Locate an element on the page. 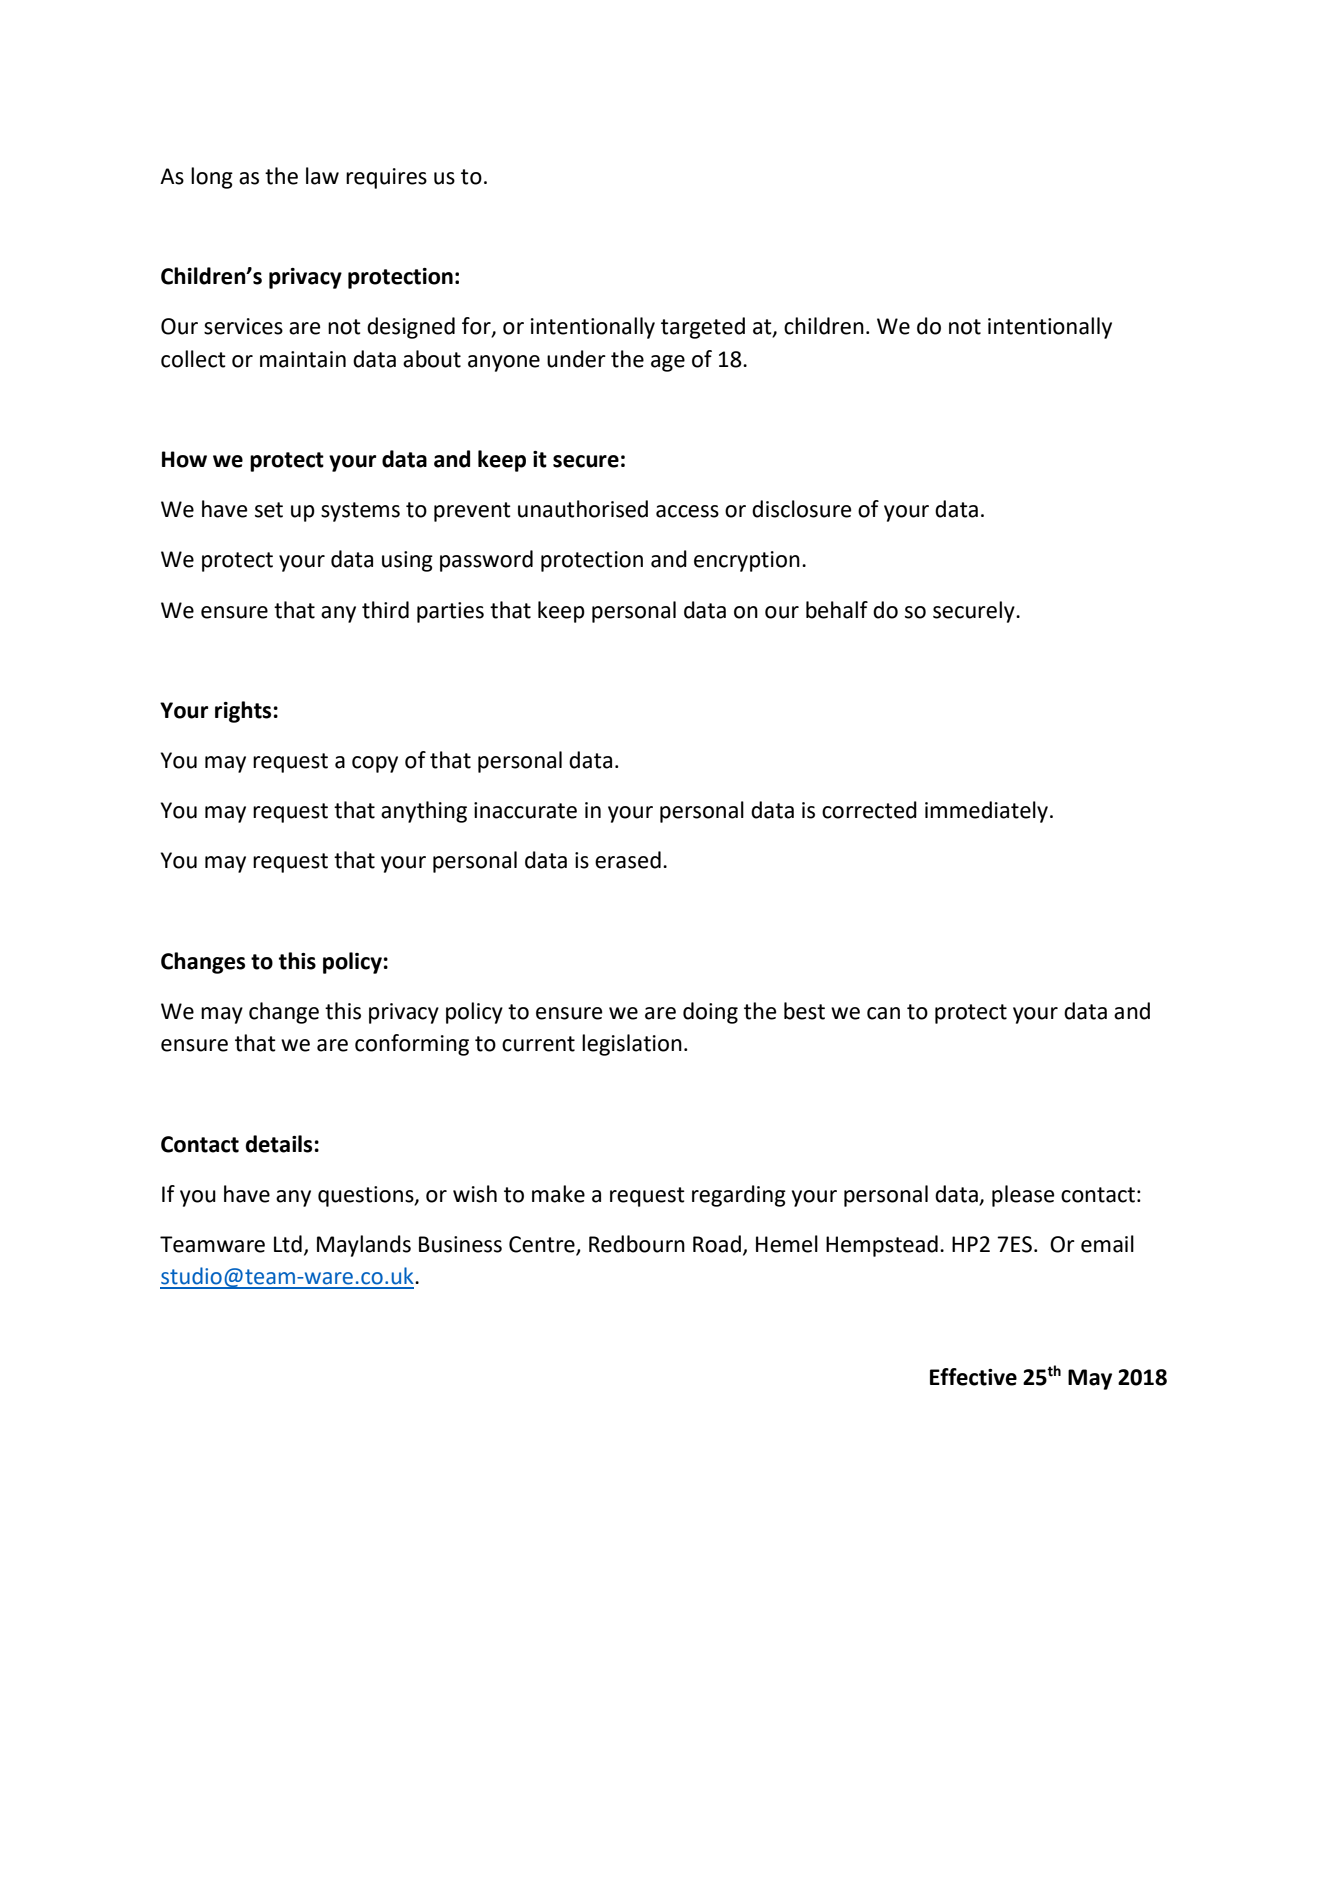  law is located at coordinates (322, 176).
